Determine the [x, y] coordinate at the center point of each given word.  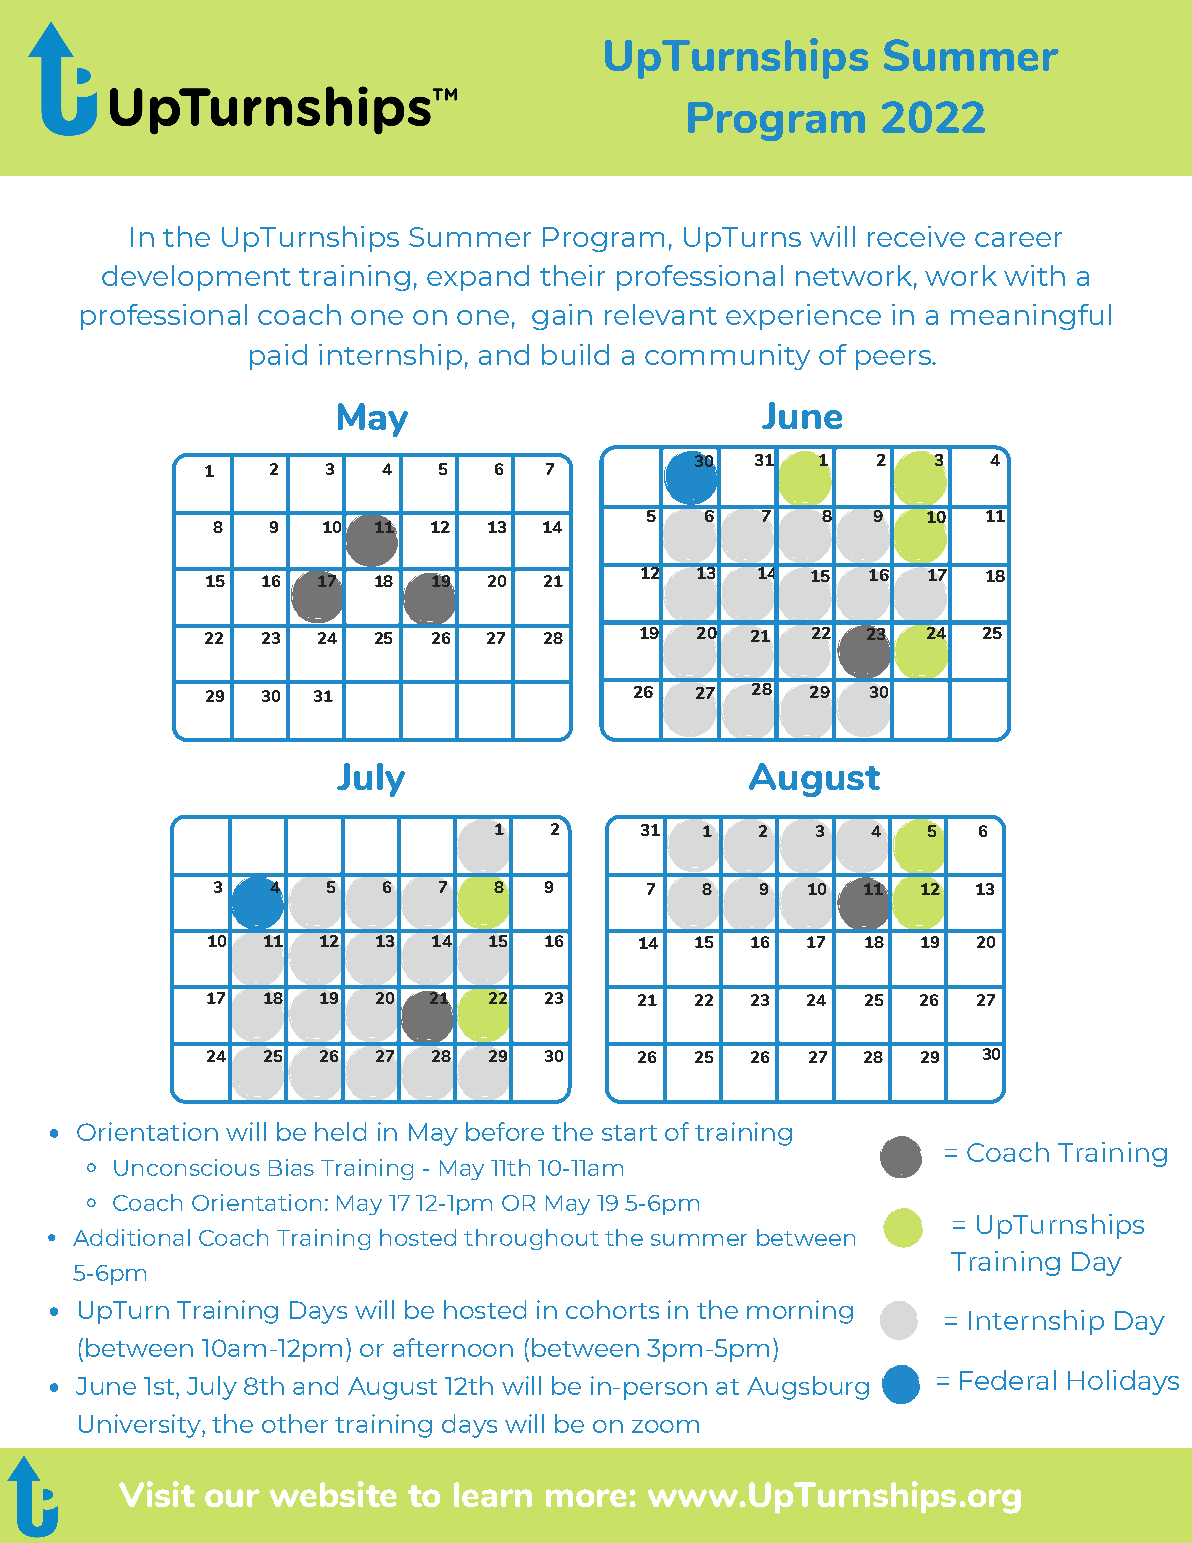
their [572, 275]
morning [800, 1312]
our [232, 1498]
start [629, 1133]
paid [278, 357]
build [575, 354]
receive [916, 236]
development [196, 278]
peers [894, 360]
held [340, 1131]
